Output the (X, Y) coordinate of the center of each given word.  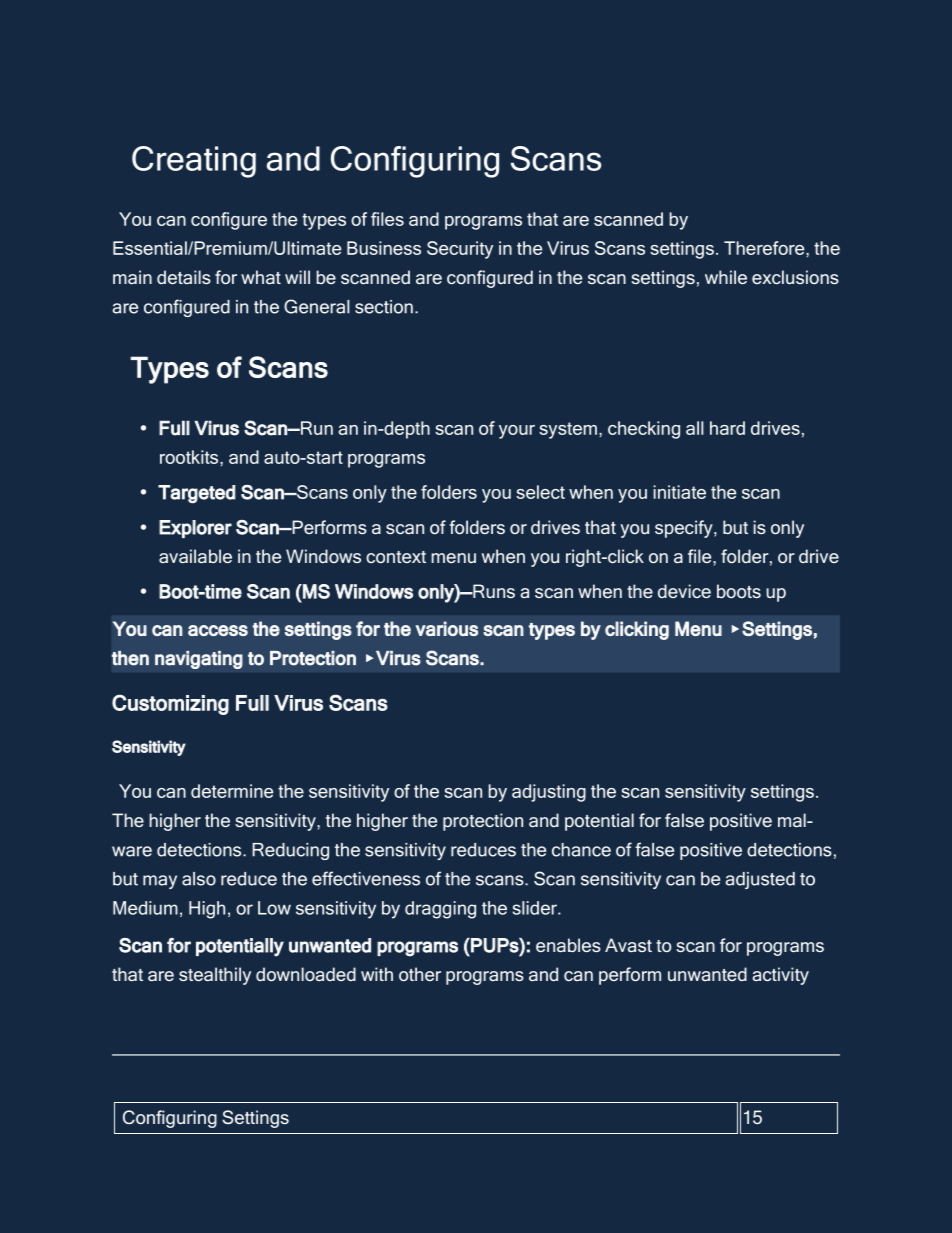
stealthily (215, 976)
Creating (194, 162)
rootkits (190, 457)
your (517, 432)
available (195, 556)
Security (460, 250)
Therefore (765, 248)
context (396, 557)
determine (232, 791)
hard (727, 428)
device (684, 591)
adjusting (549, 793)
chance (581, 850)
